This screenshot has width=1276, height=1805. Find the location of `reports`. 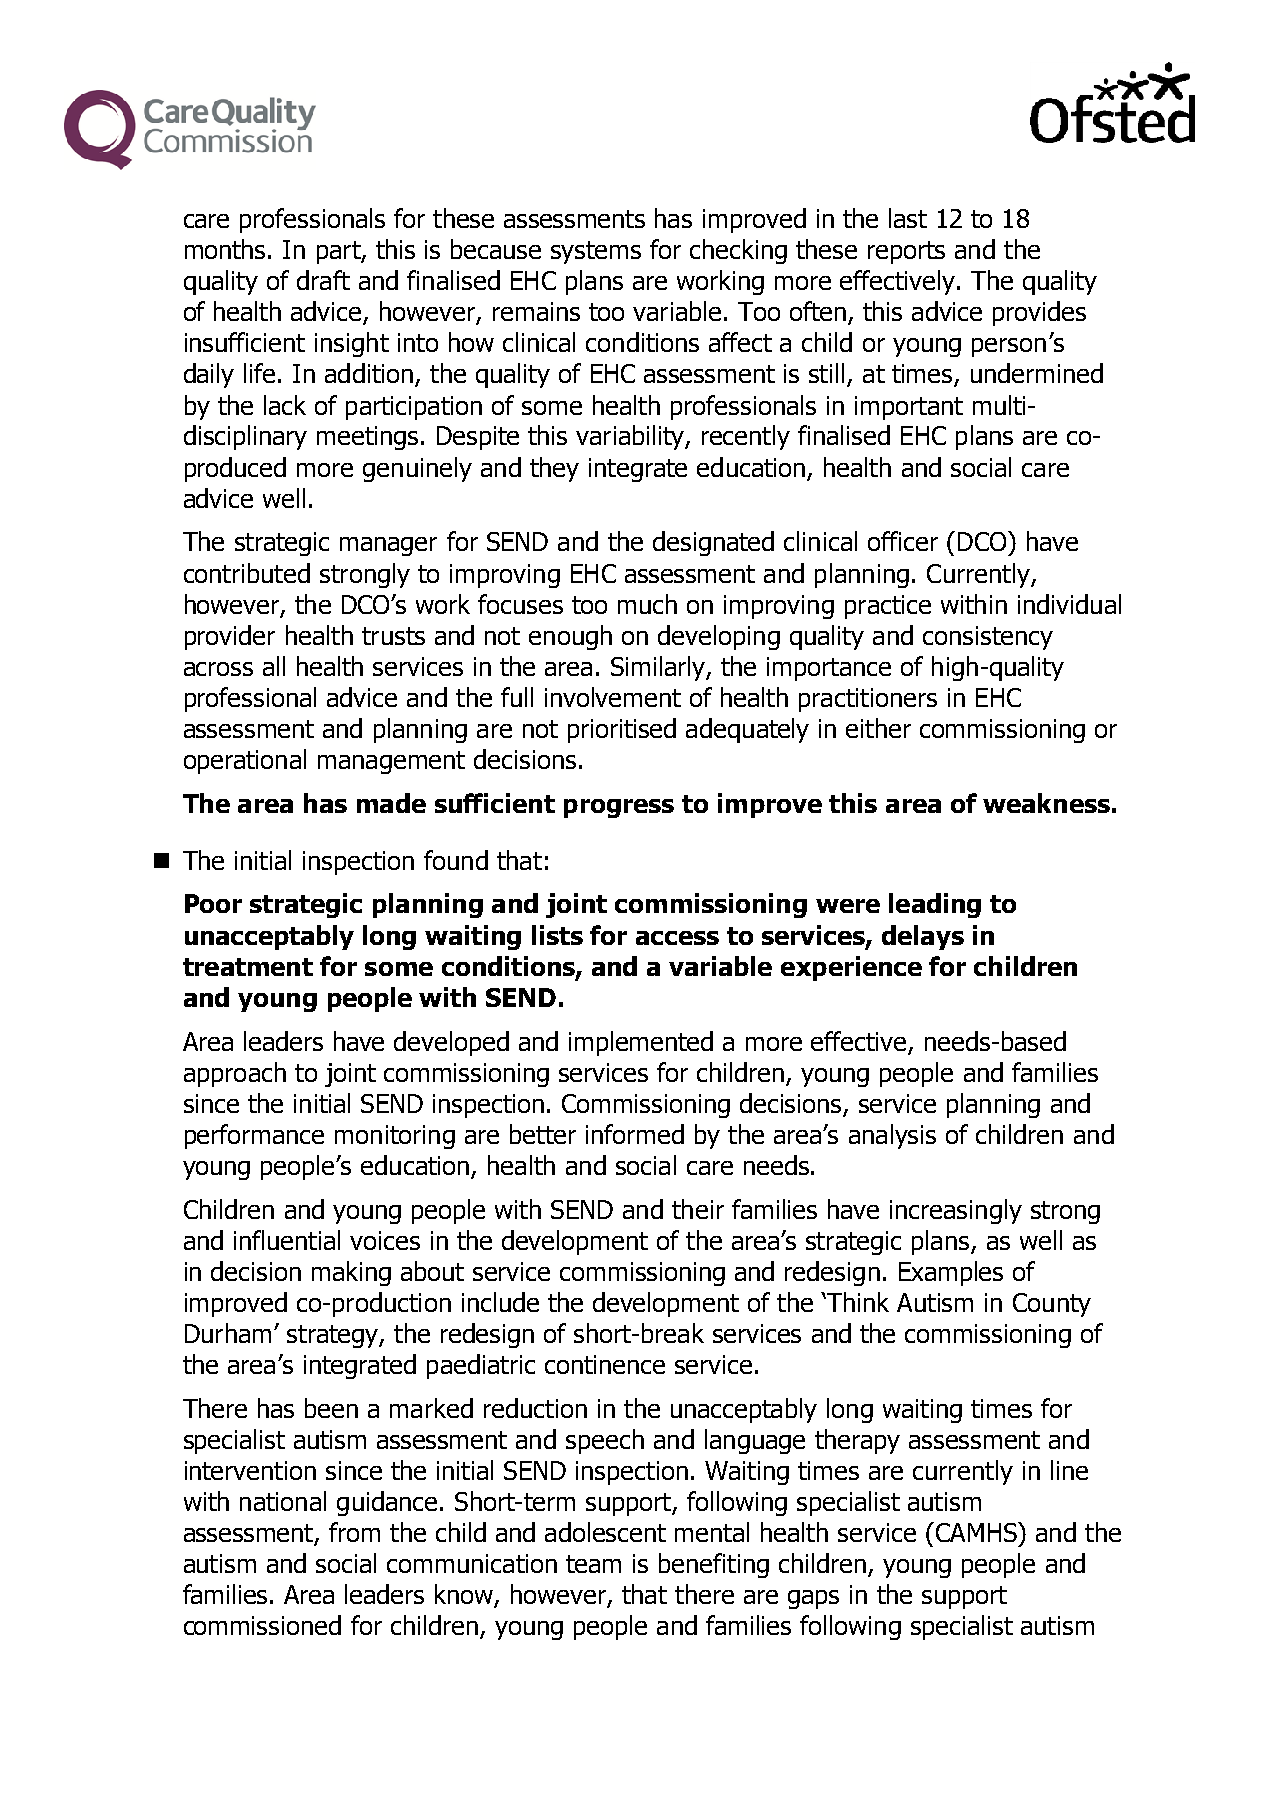

reports is located at coordinates (906, 252).
